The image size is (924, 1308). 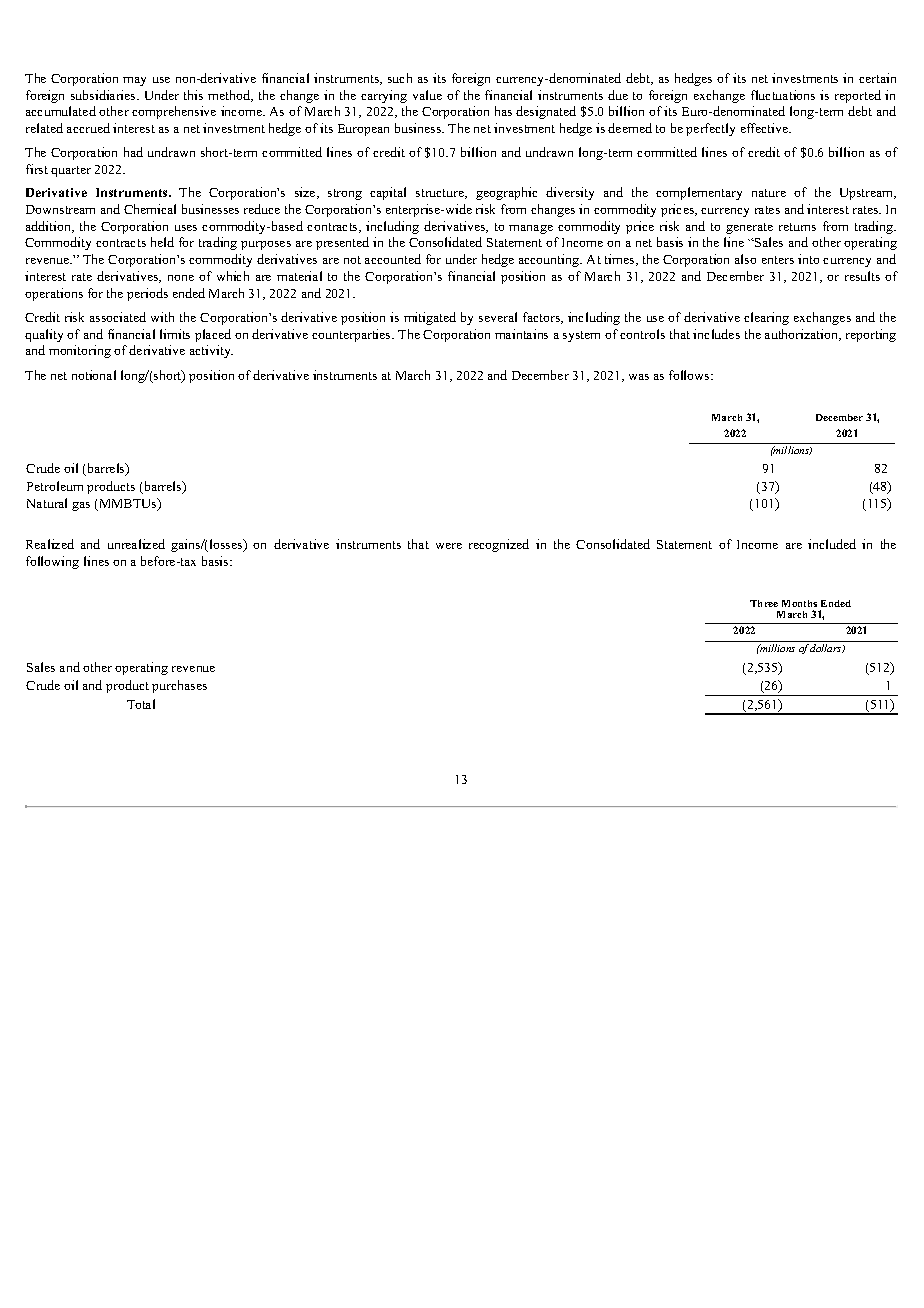 What do you see at coordinates (179, 686) in the screenshot?
I see `purchases` at bounding box center [179, 686].
